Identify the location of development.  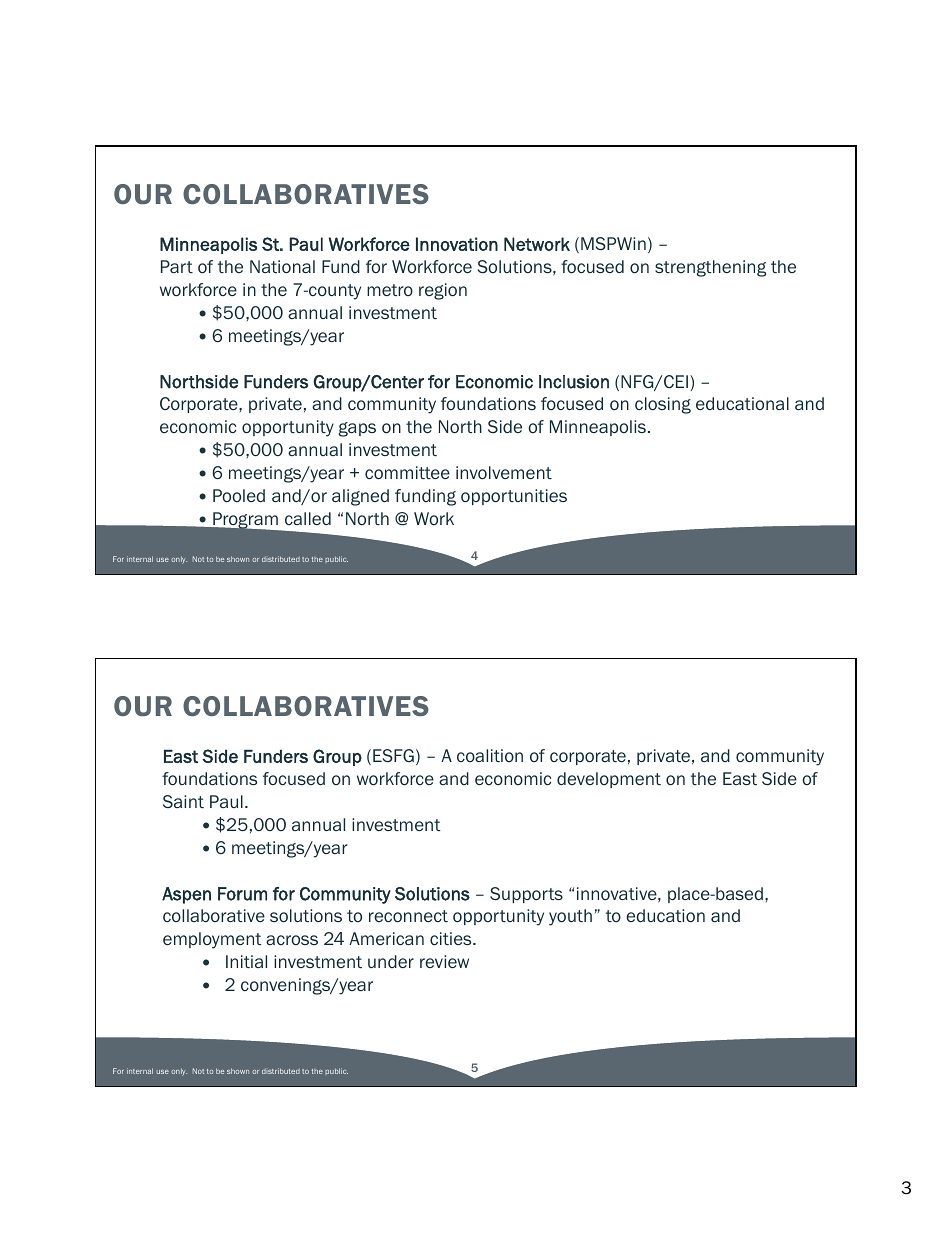
(609, 780).
